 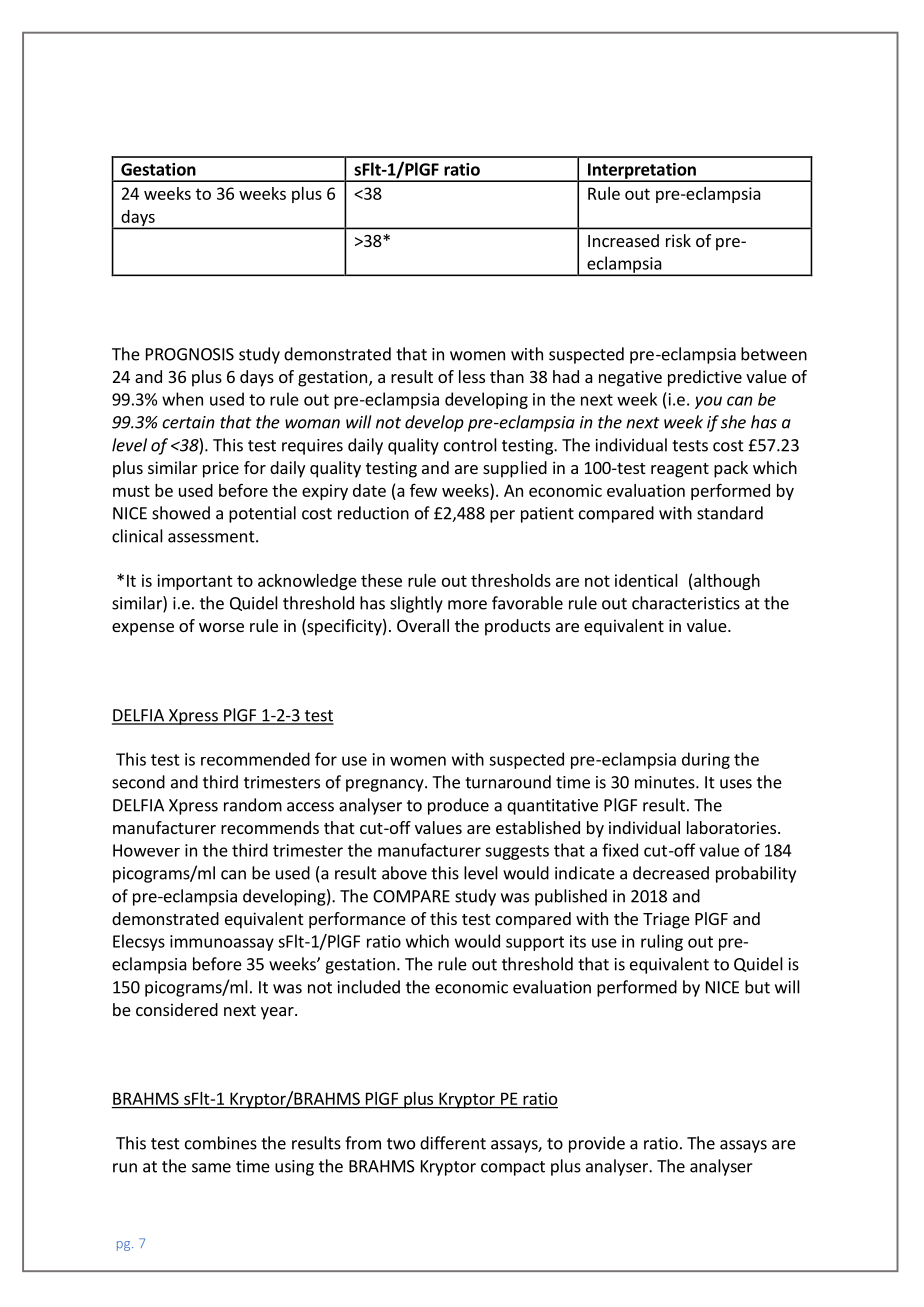 I want to click on Overall, so click(x=423, y=625).
